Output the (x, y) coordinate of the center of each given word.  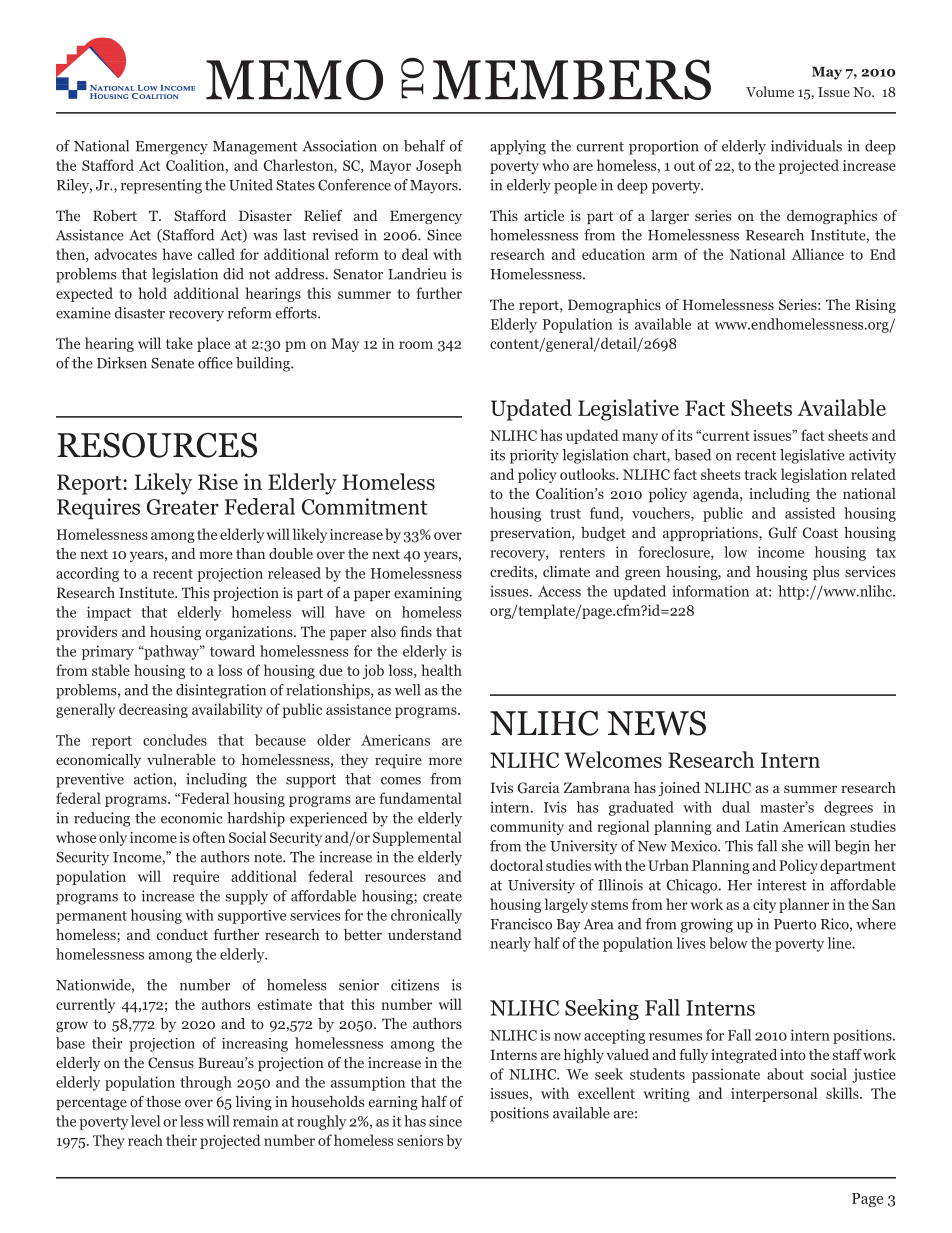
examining (428, 594)
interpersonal (774, 1094)
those (163, 1101)
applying (518, 147)
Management (255, 148)
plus (826, 573)
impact (109, 613)
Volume (770, 91)
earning (393, 1103)
